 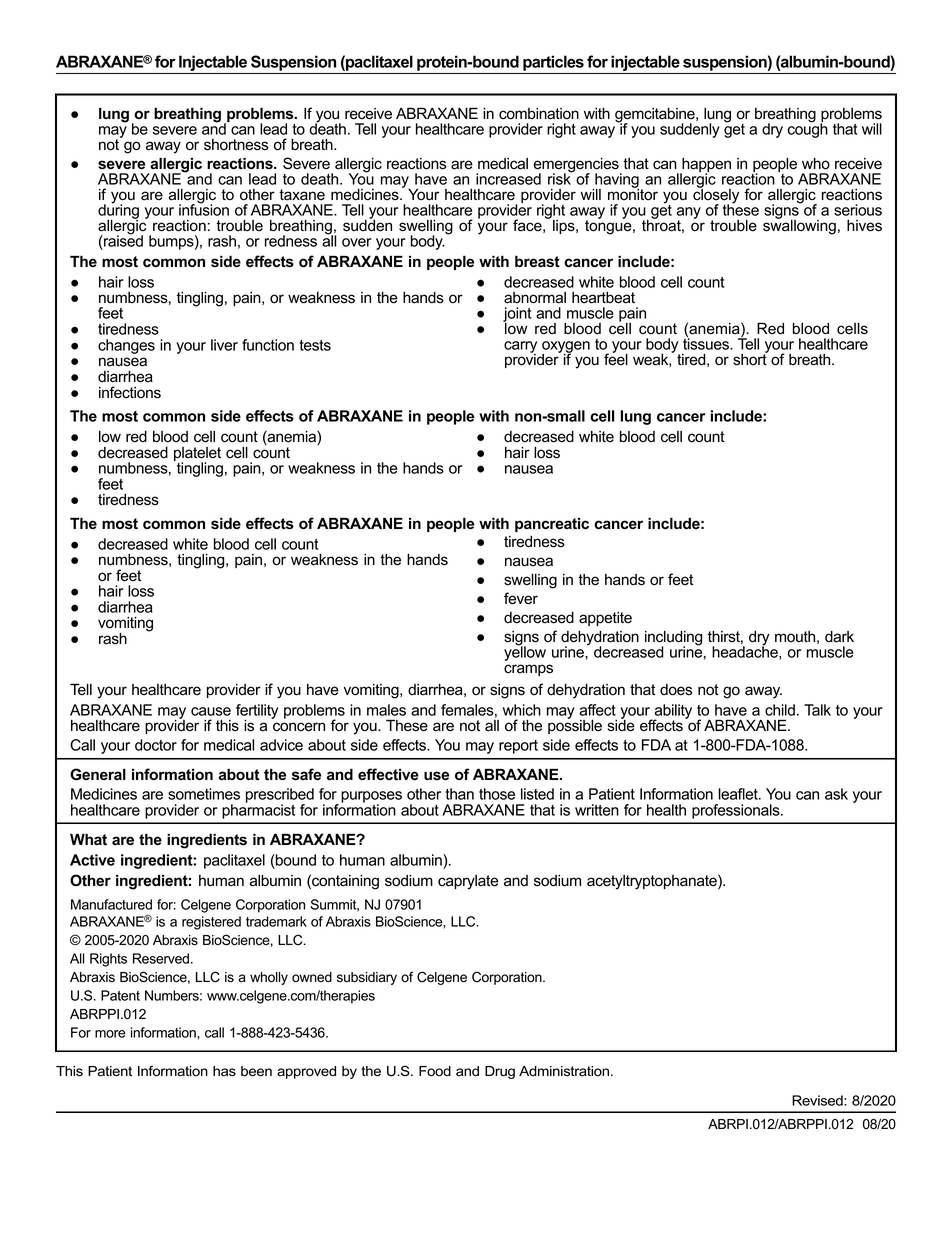 I want to click on dark, so click(x=839, y=637).
